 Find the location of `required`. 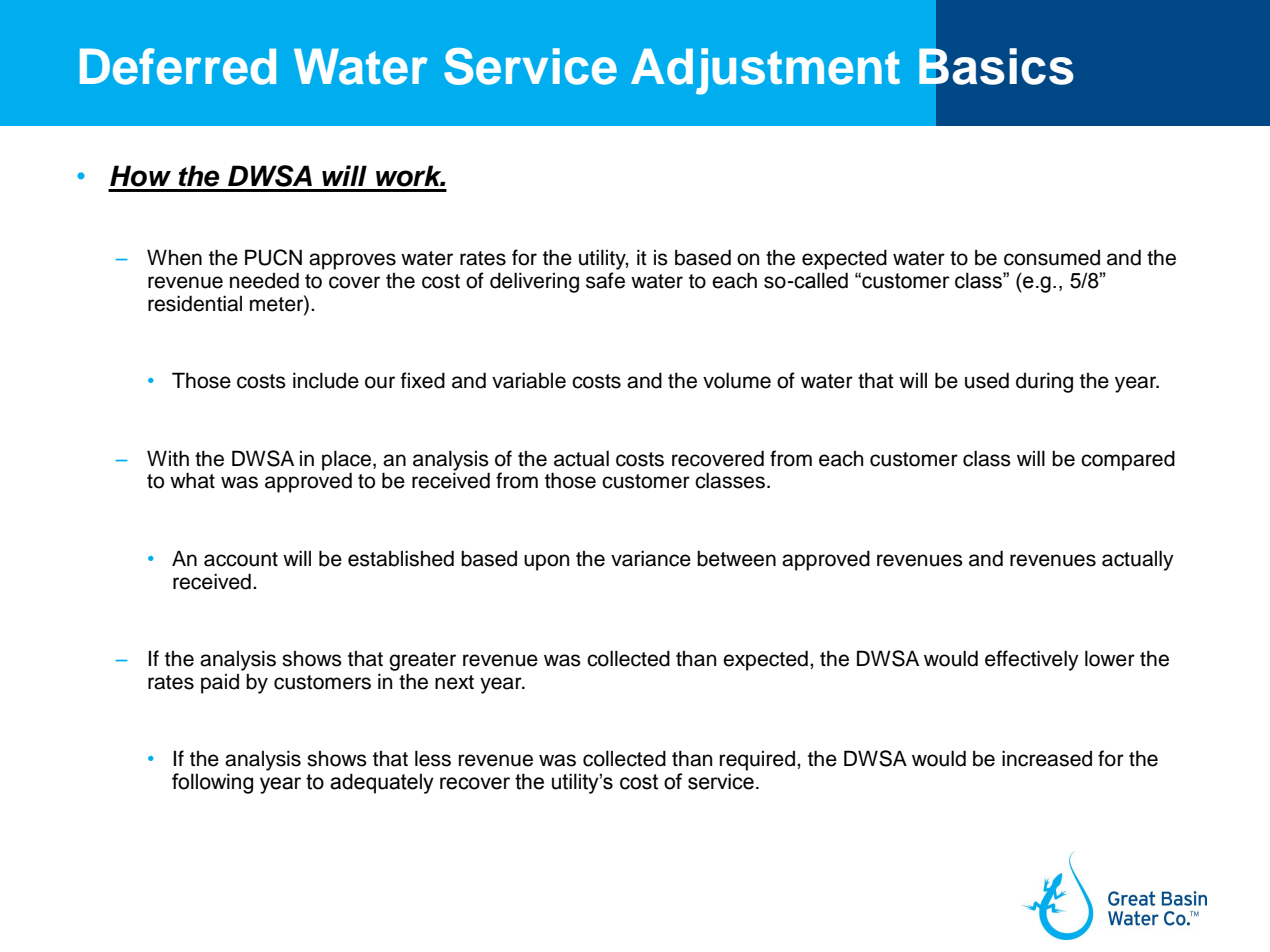

required is located at coordinates (757, 761).
